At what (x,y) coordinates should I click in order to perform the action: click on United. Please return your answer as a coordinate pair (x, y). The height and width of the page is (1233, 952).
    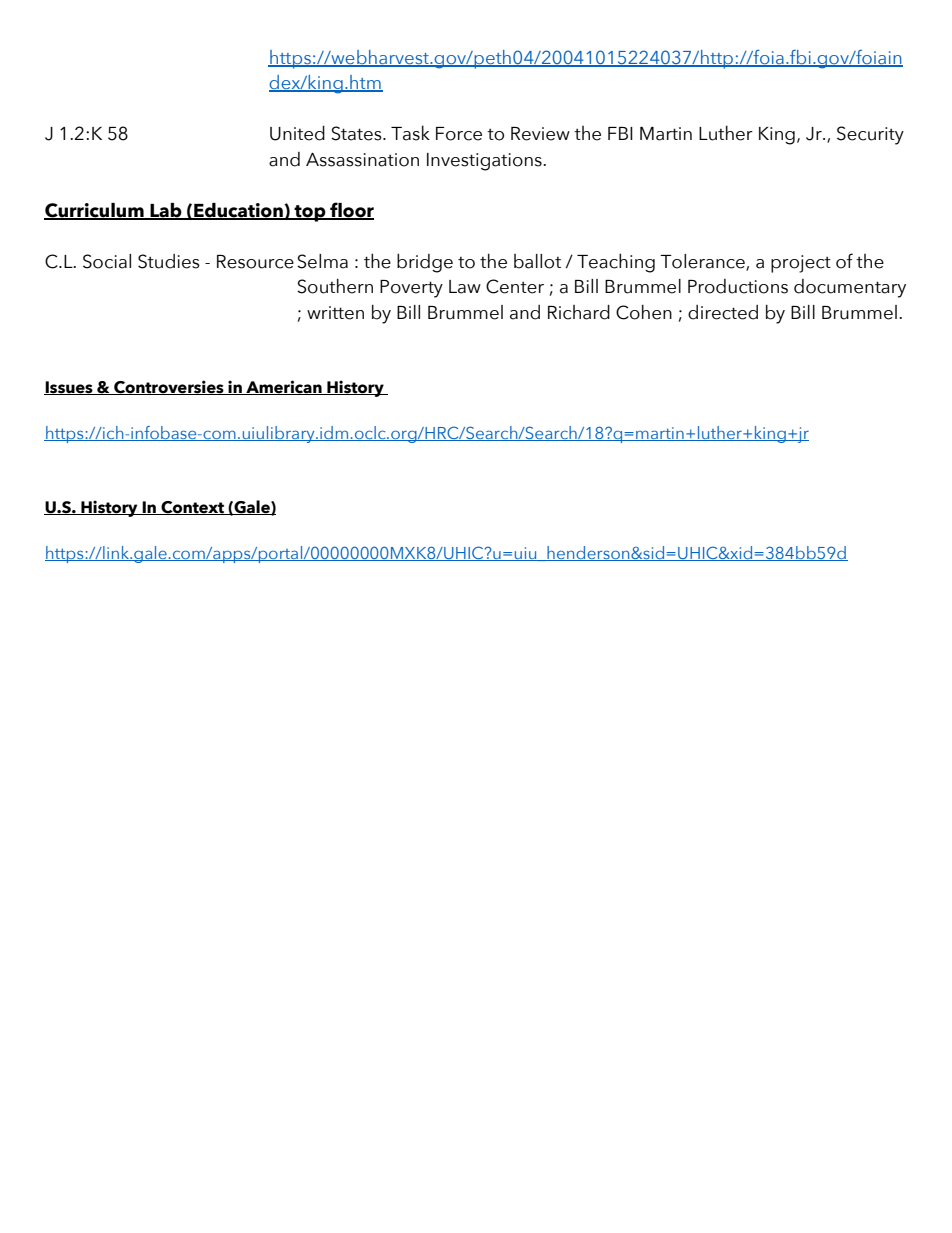
    Looking at the image, I should click on (297, 133).
